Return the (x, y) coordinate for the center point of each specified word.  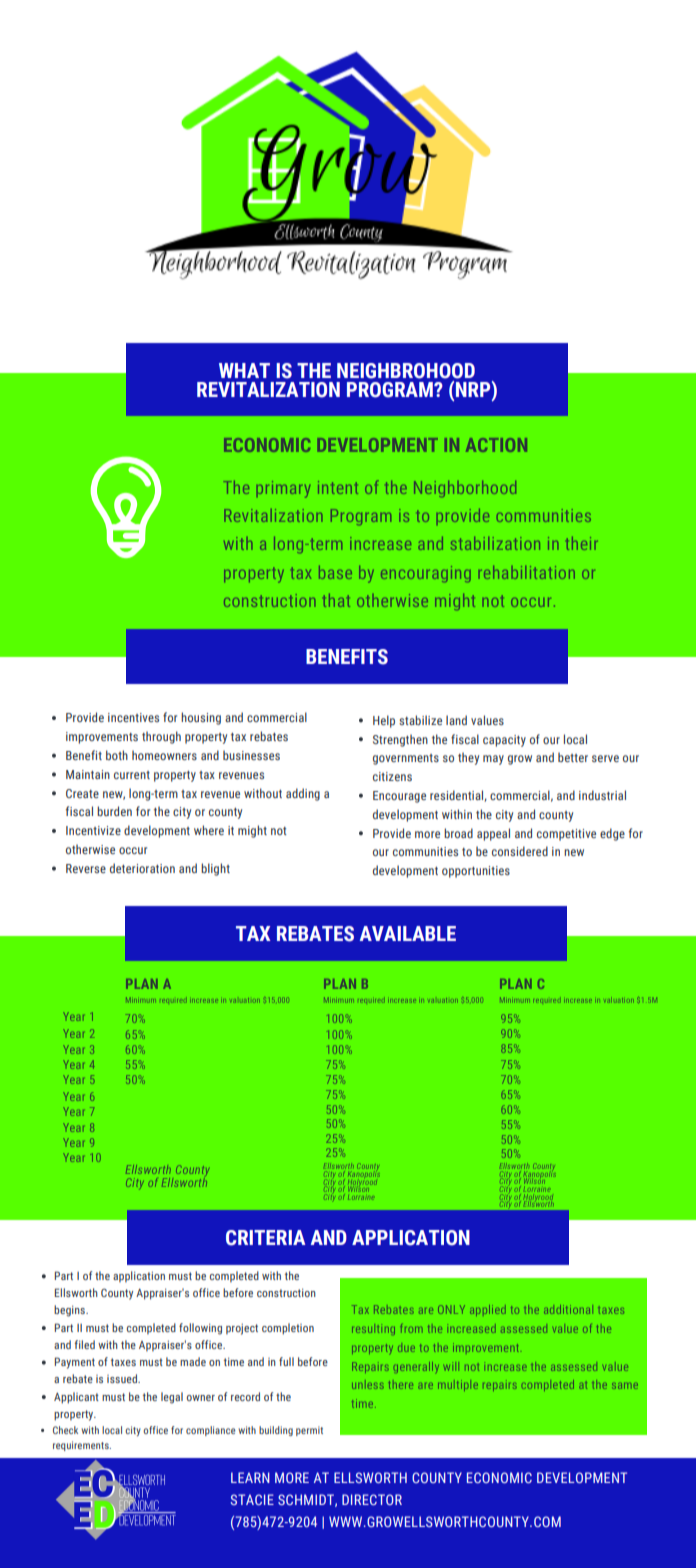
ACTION (496, 445)
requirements (82, 1446)
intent (338, 487)
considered (520, 851)
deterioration (142, 868)
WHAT (244, 370)
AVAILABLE (408, 933)
